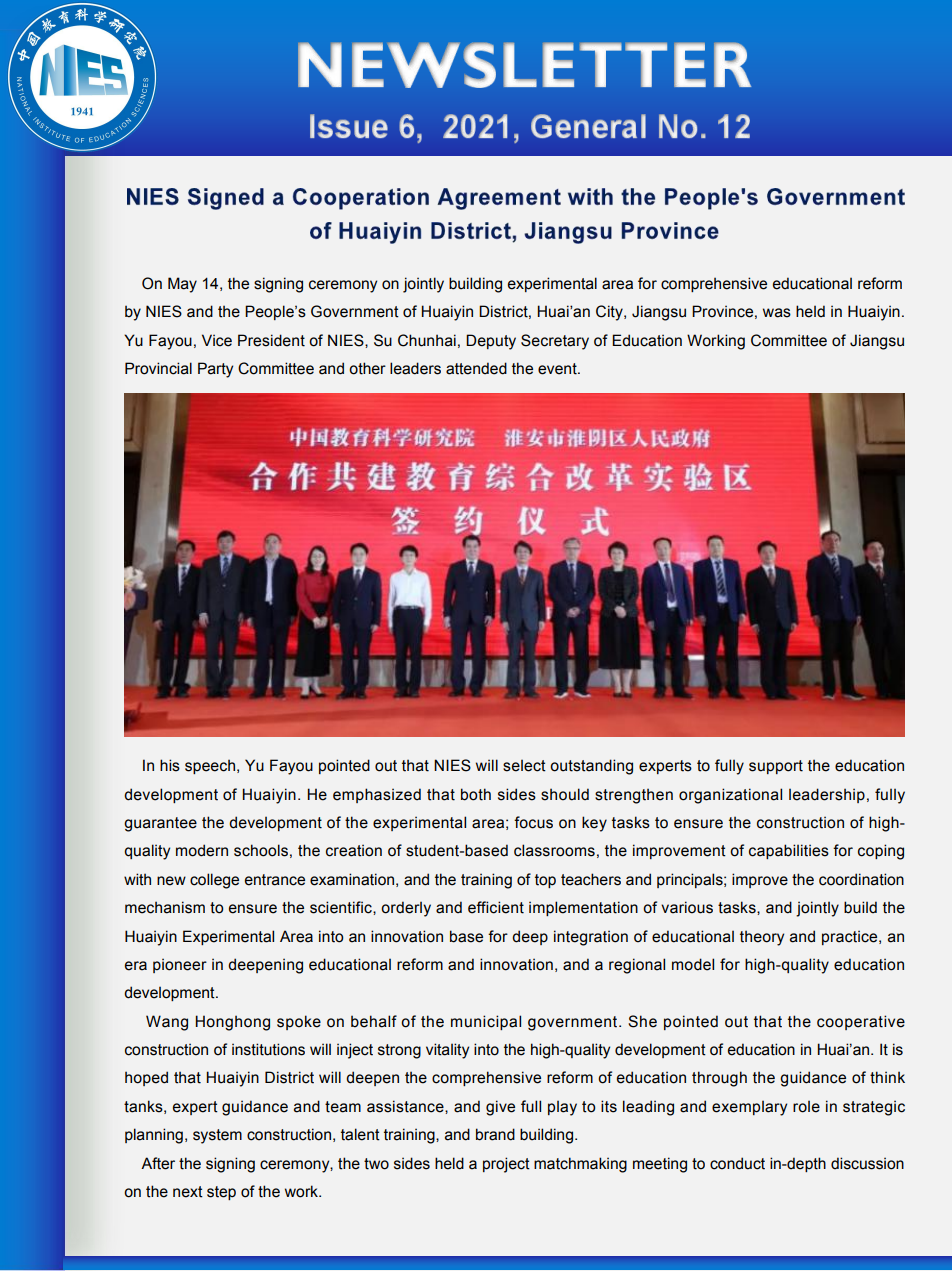  Describe the element at coordinates (217, 340) in the page. I see `Vice` at that location.
